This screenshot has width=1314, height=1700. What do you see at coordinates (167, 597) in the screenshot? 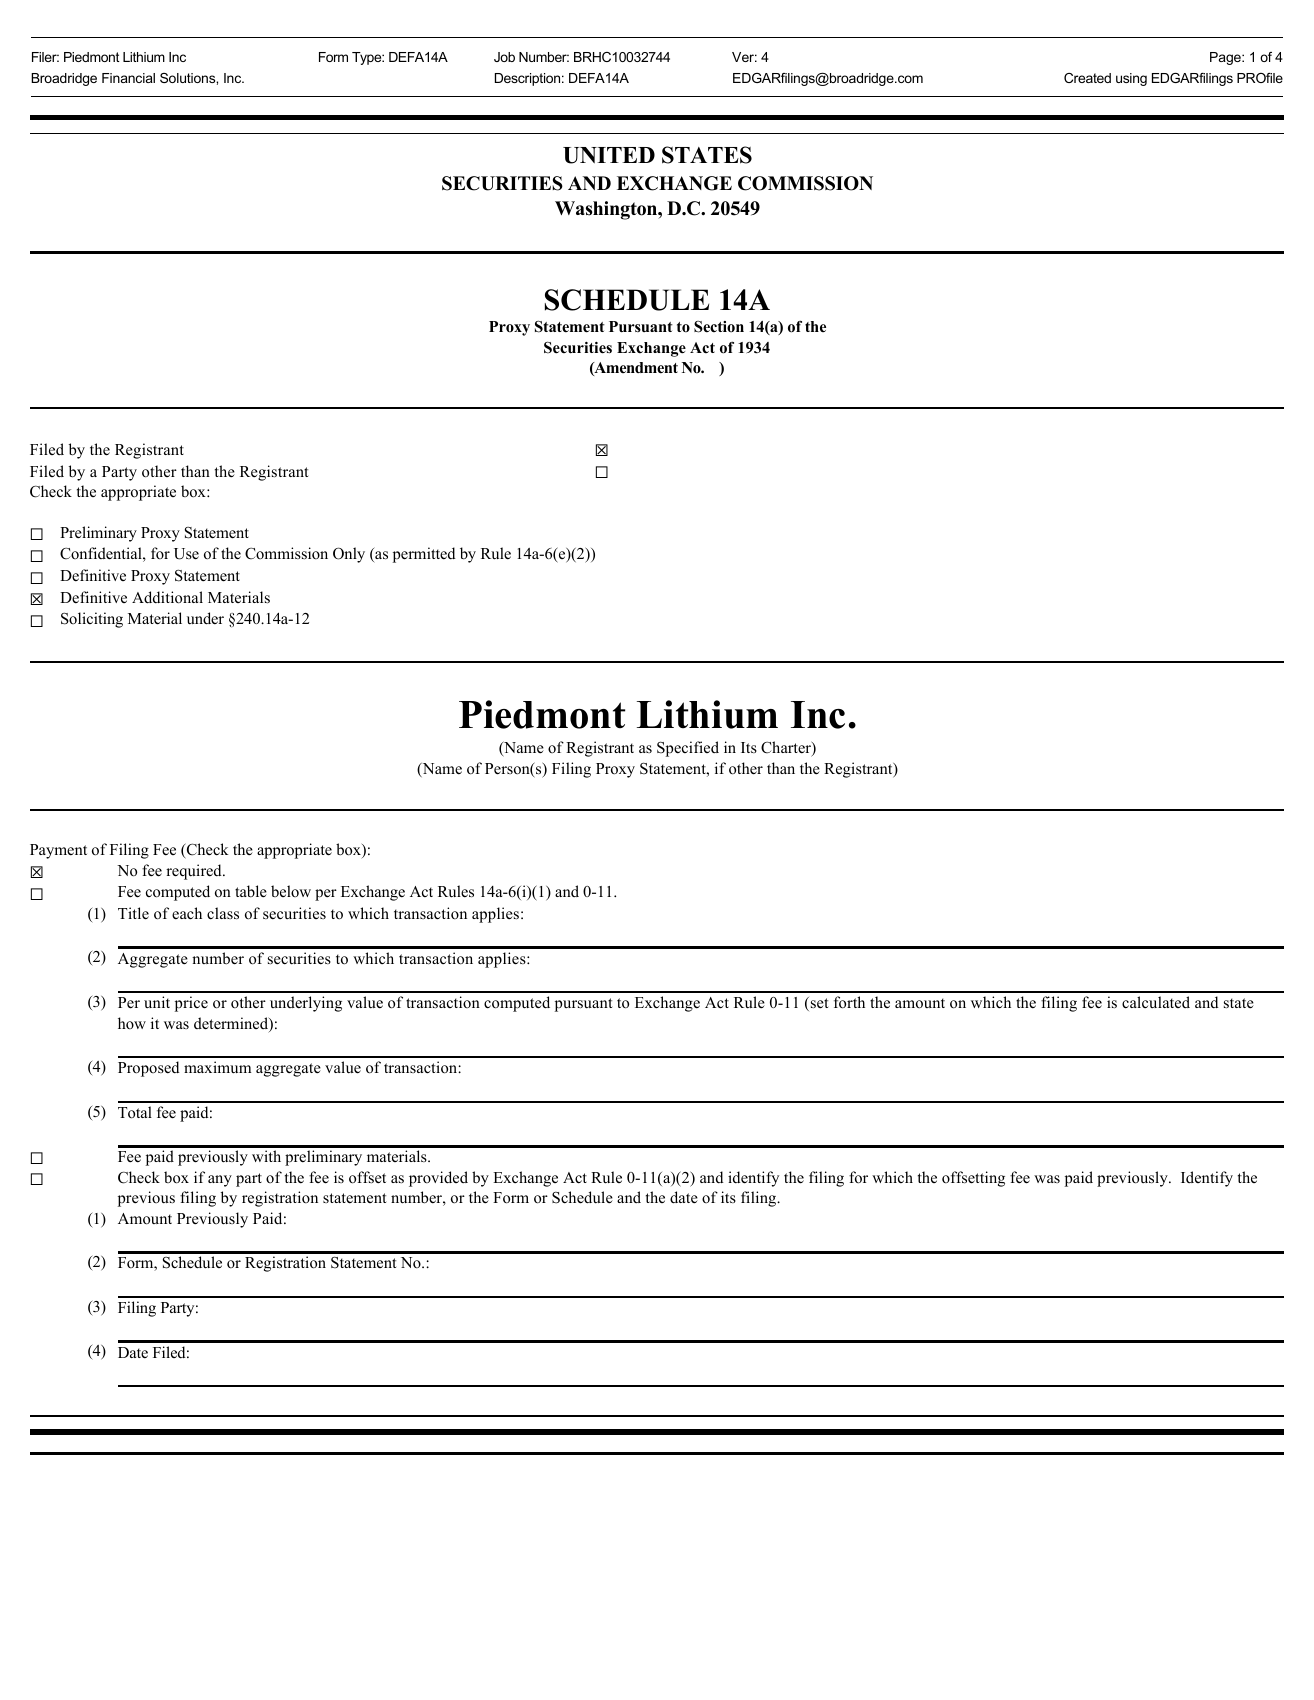
I see `Additional` at bounding box center [167, 597].
